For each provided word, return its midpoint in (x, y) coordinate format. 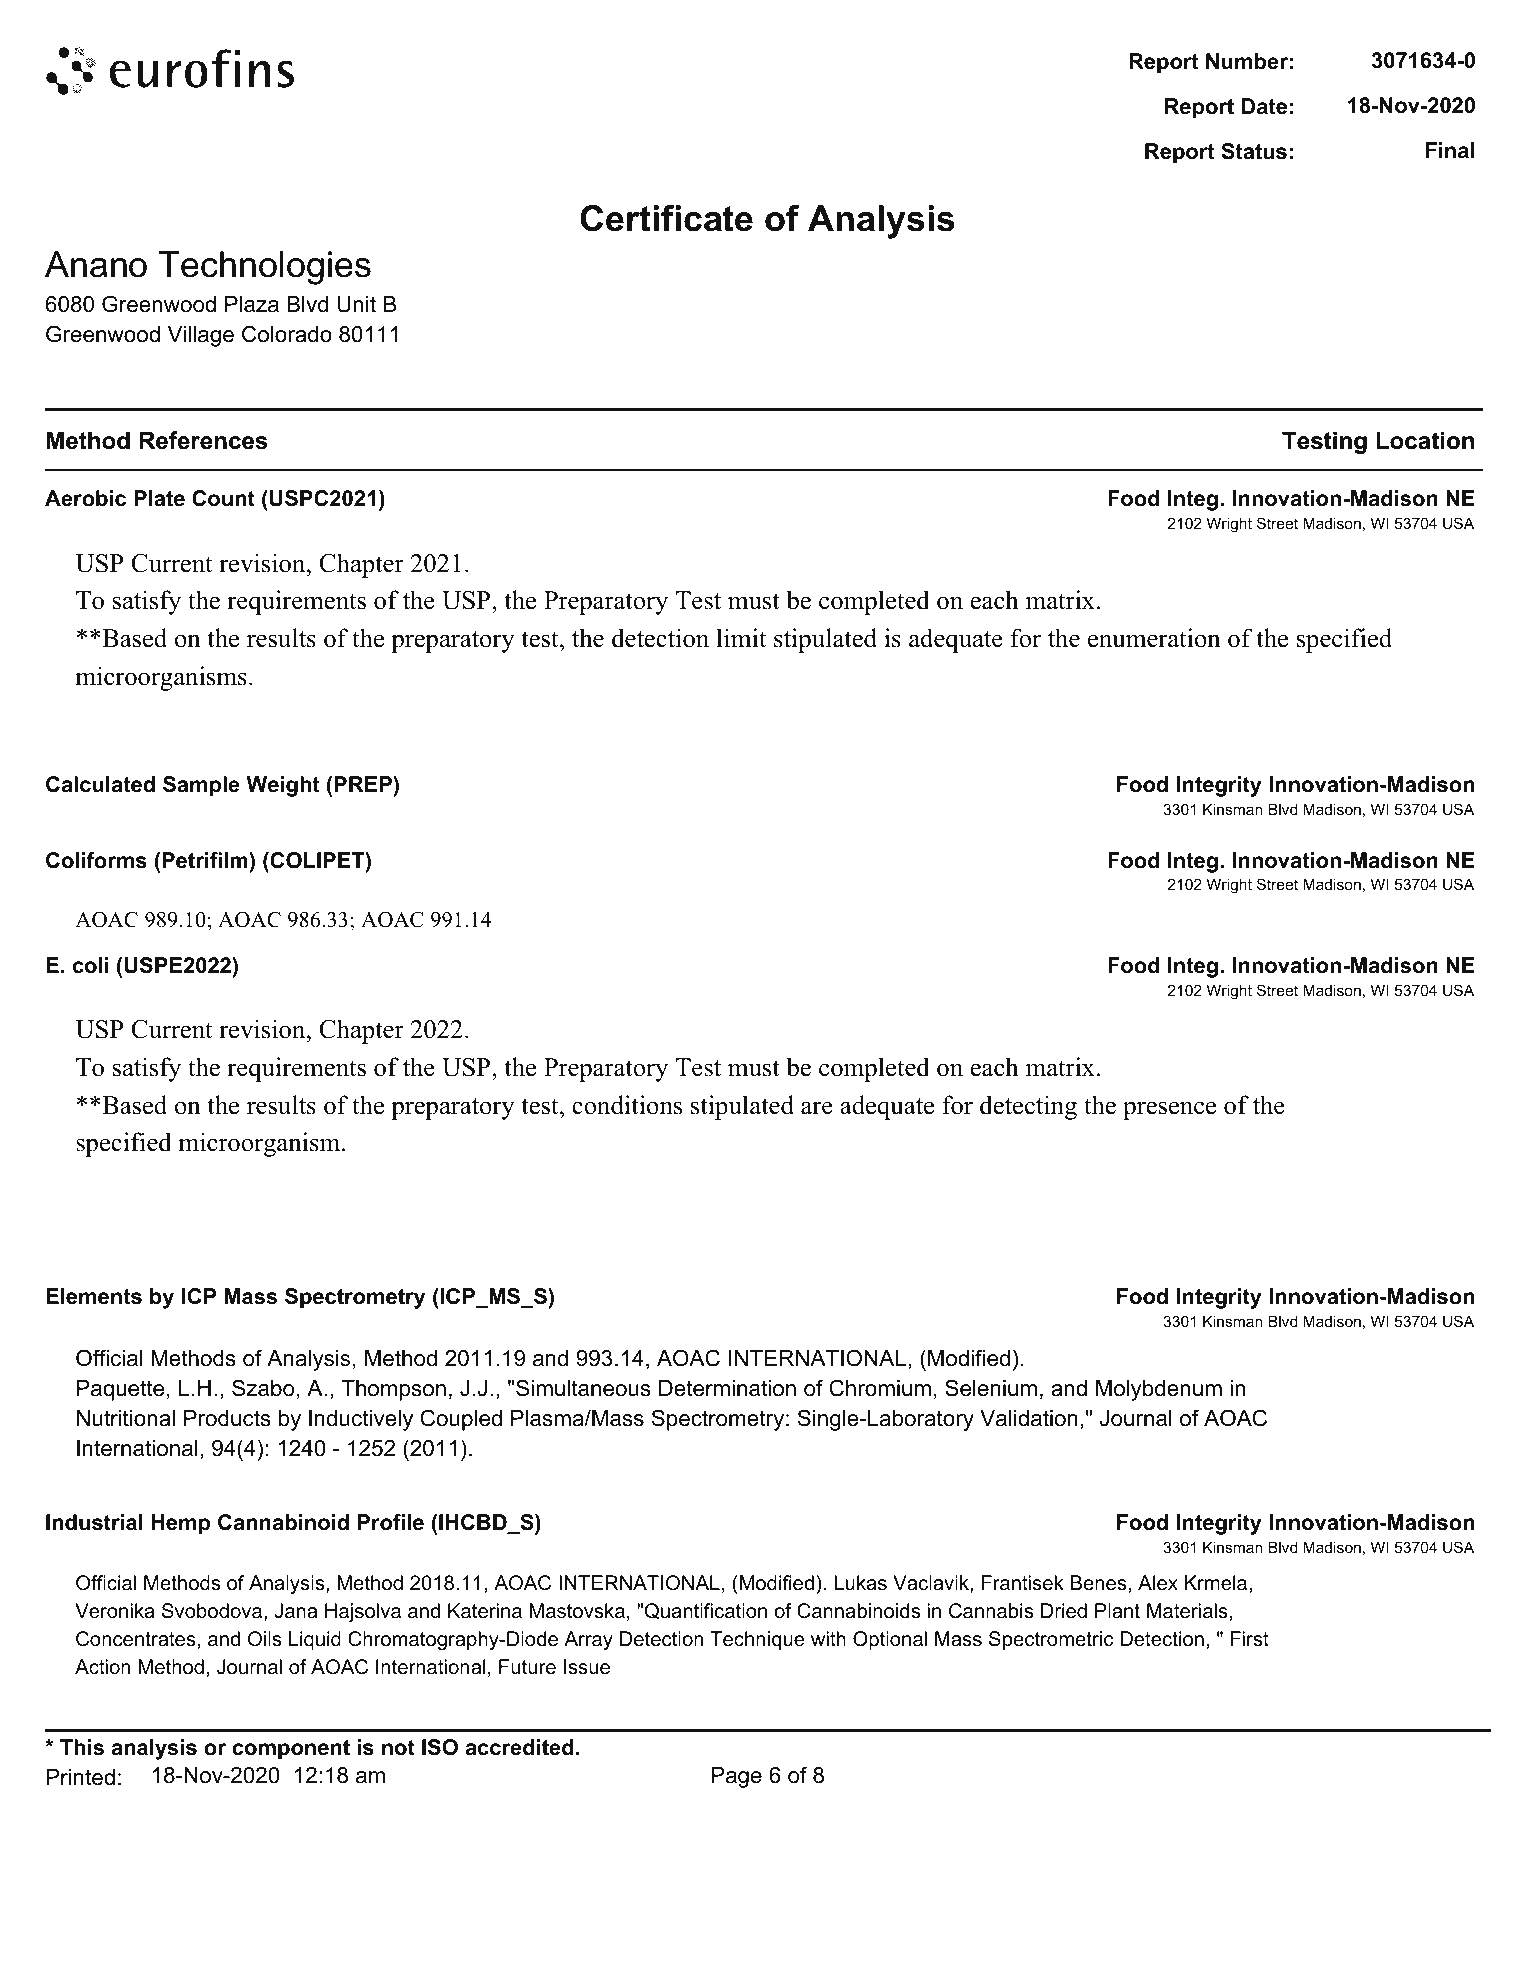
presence (1169, 1110)
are (817, 1108)
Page (737, 1777)
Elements (94, 1296)
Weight (283, 786)
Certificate (666, 218)
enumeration (1154, 638)
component (291, 1750)
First (1250, 1638)
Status (1254, 151)
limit (741, 637)
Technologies (265, 268)
